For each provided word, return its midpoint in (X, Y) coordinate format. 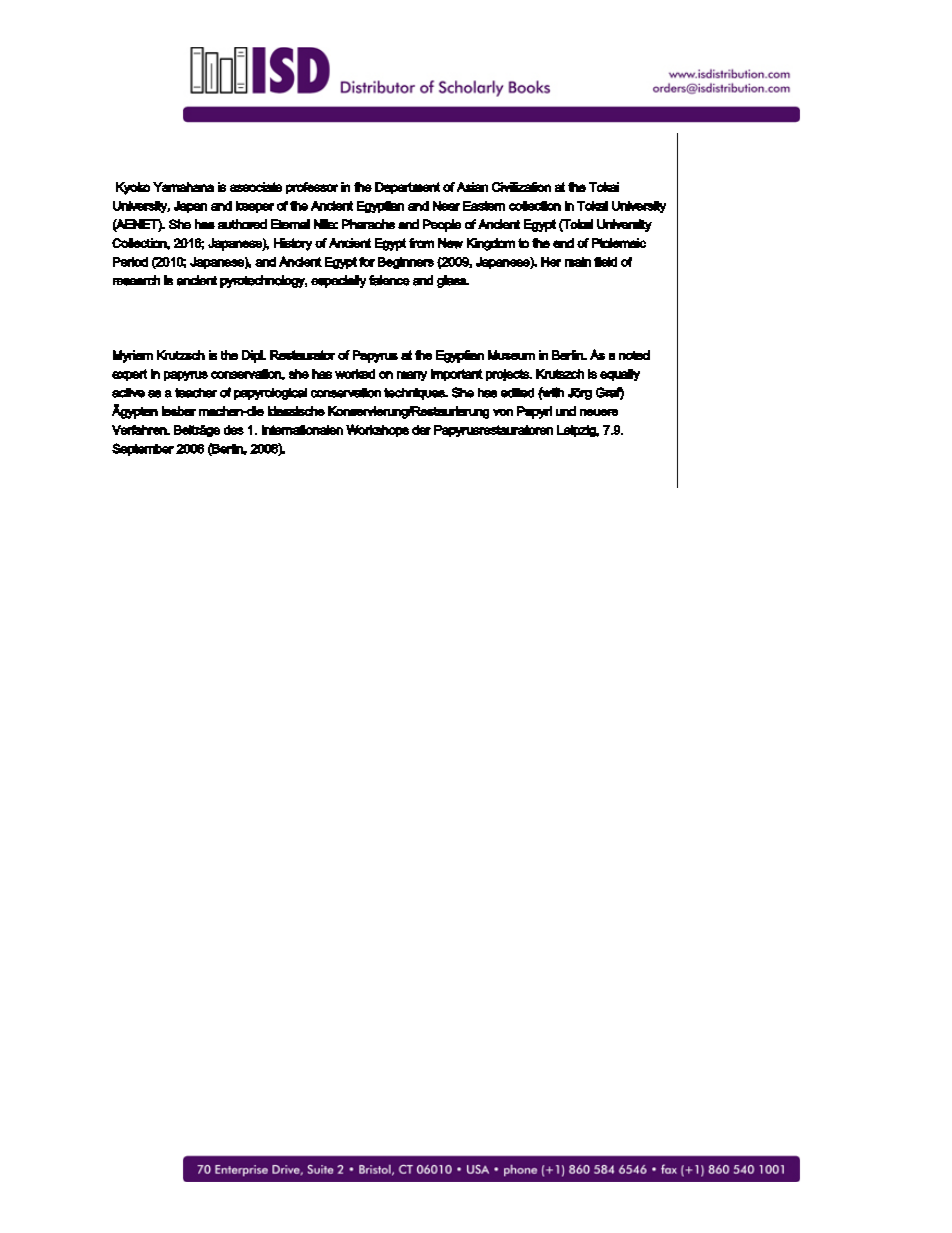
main (578, 262)
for (367, 262)
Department (407, 188)
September (143, 449)
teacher (196, 393)
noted (634, 355)
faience (389, 280)
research (136, 280)
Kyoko (133, 188)
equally (620, 375)
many (412, 376)
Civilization (521, 187)
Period (130, 262)
